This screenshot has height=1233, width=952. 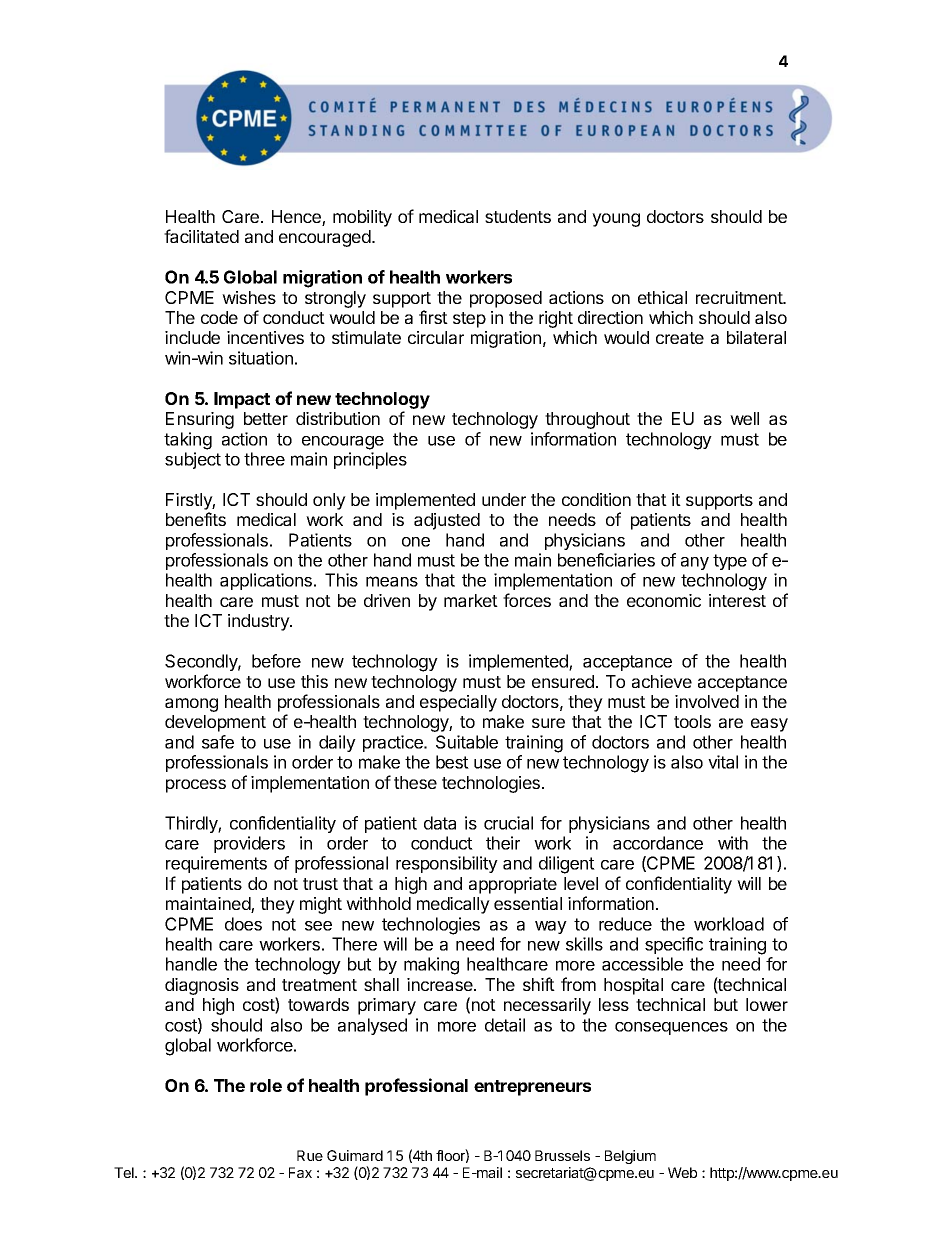 What do you see at coordinates (662, 297) in the screenshot?
I see `ethical` at bounding box center [662, 297].
